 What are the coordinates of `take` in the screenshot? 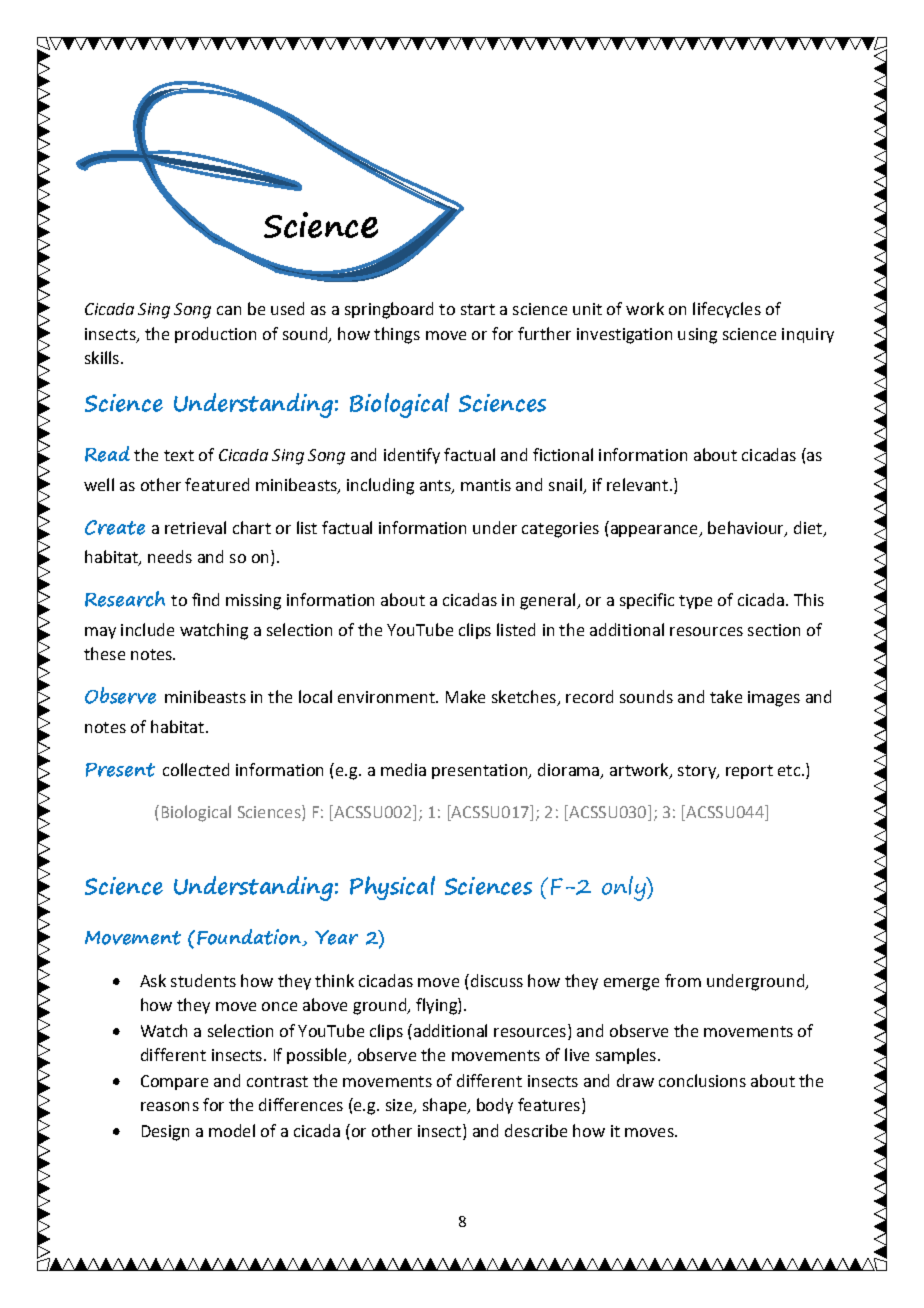 It's located at (726, 696).
